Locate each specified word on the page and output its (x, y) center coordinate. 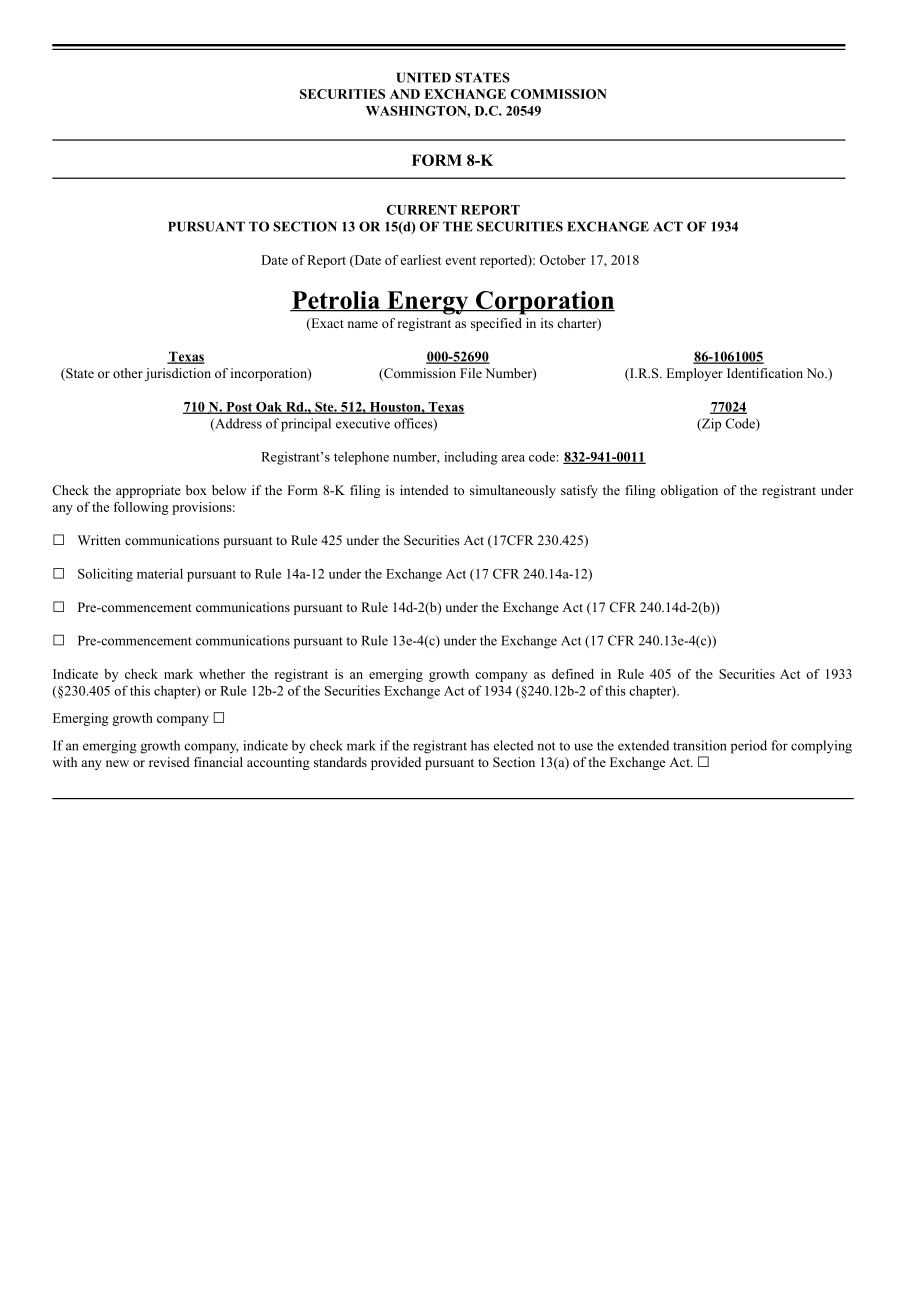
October (563, 260)
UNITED (423, 77)
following (141, 508)
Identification (765, 373)
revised (169, 762)
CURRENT (422, 210)
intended (424, 490)
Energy (428, 303)
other (128, 373)
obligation (689, 491)
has (480, 745)
